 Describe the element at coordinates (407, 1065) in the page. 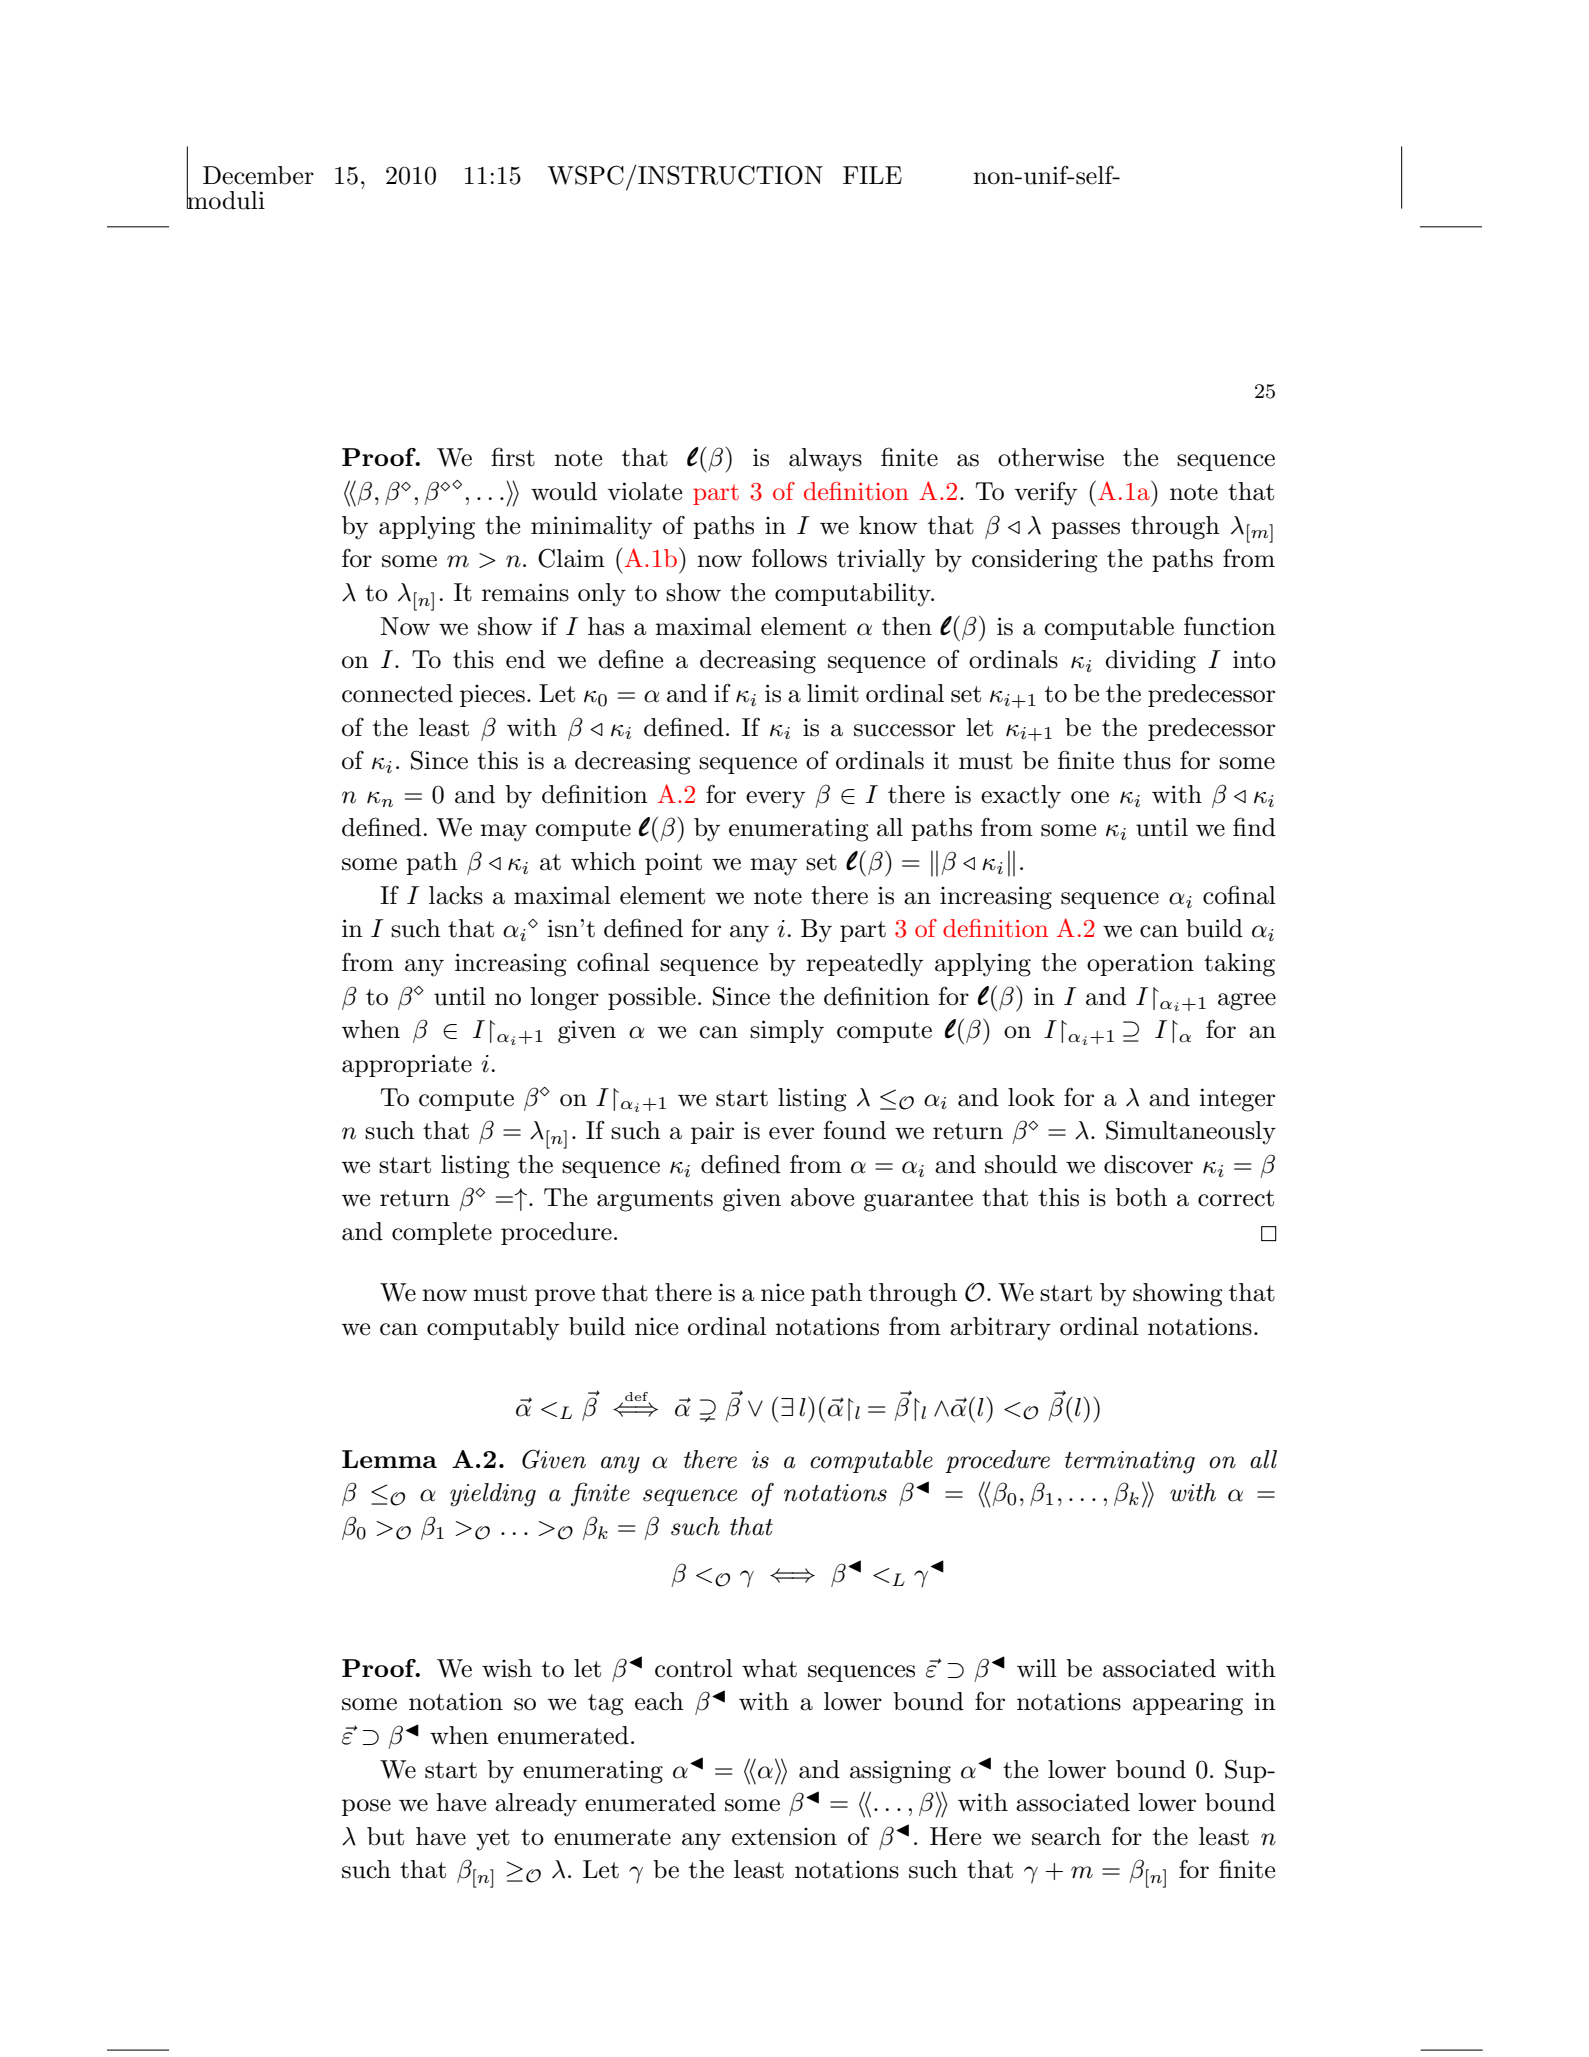

I see `appropriate` at that location.
